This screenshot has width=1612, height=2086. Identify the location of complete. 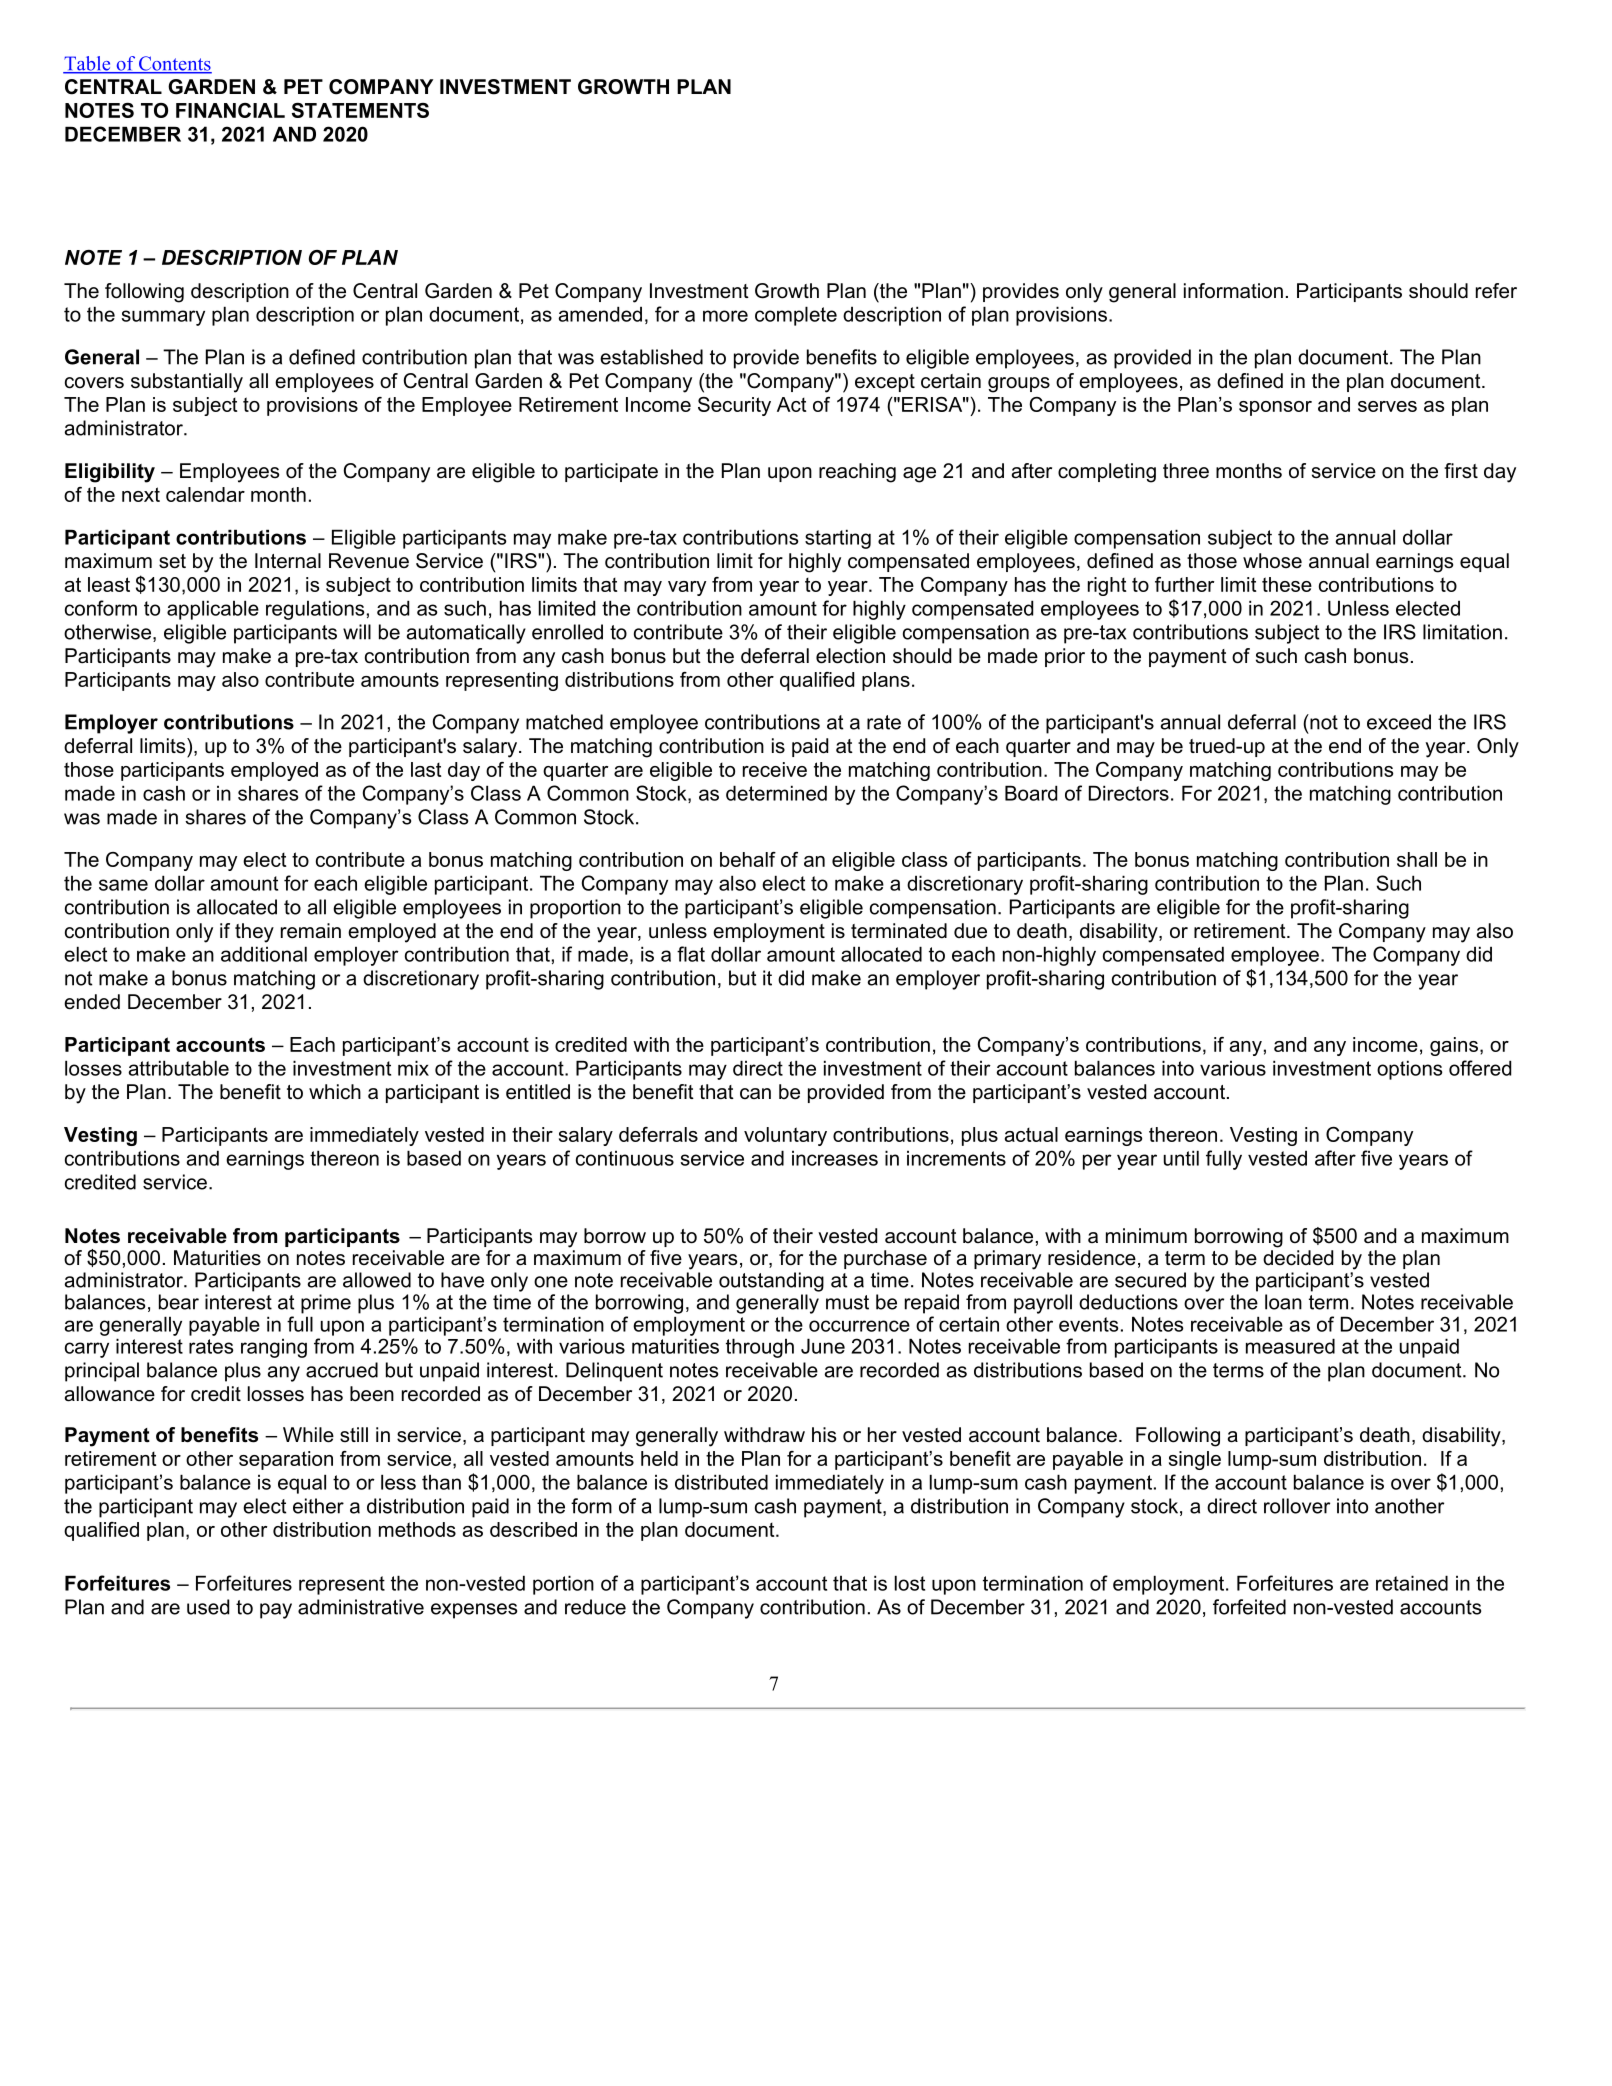
(796, 316).
